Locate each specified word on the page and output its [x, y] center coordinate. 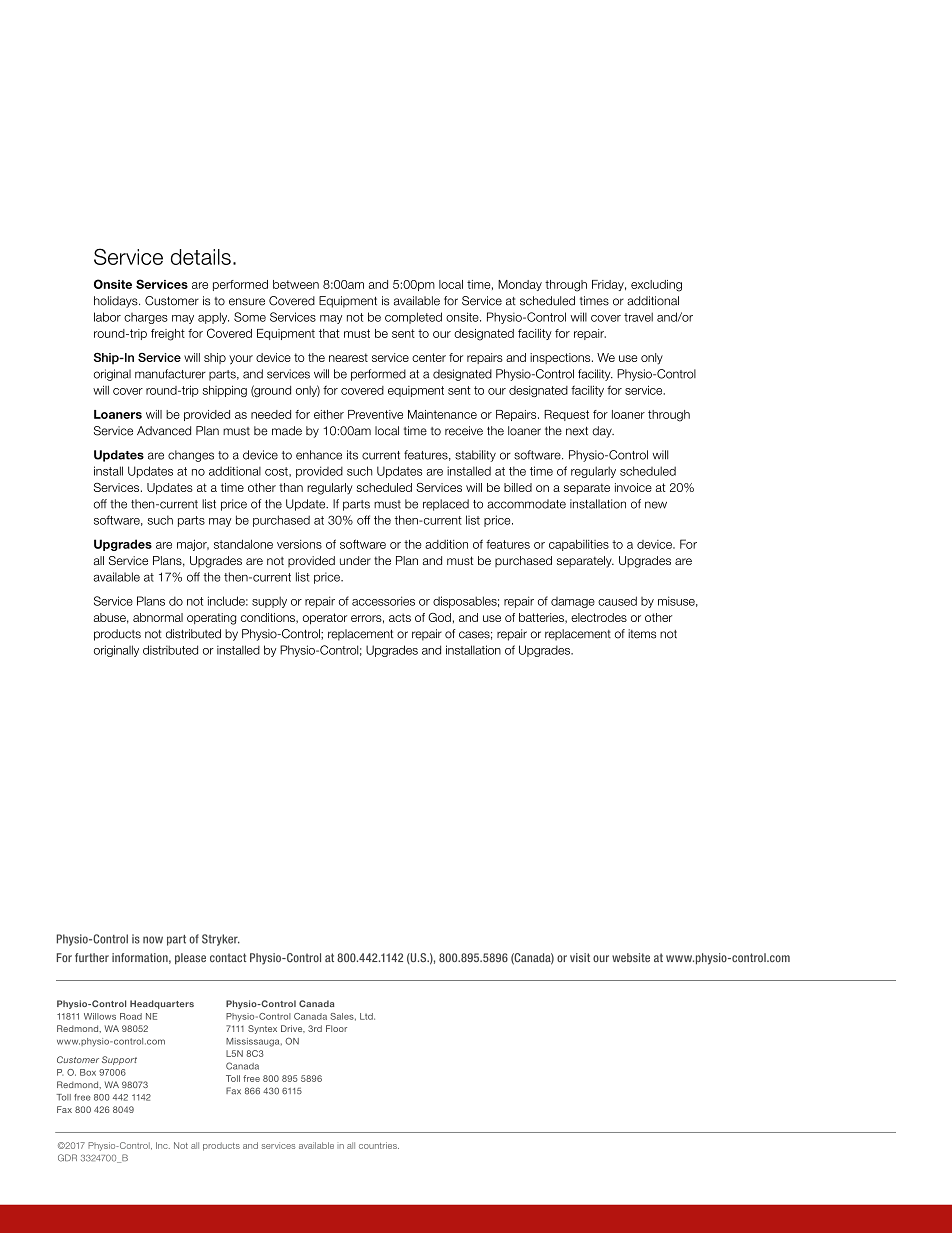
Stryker [221, 940]
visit [580, 957]
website [631, 957]
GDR [67, 1158]
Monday [520, 285]
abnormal [158, 617]
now [153, 940]
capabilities [579, 545]
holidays [117, 302]
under [355, 560]
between [296, 284]
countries [379, 1145]
